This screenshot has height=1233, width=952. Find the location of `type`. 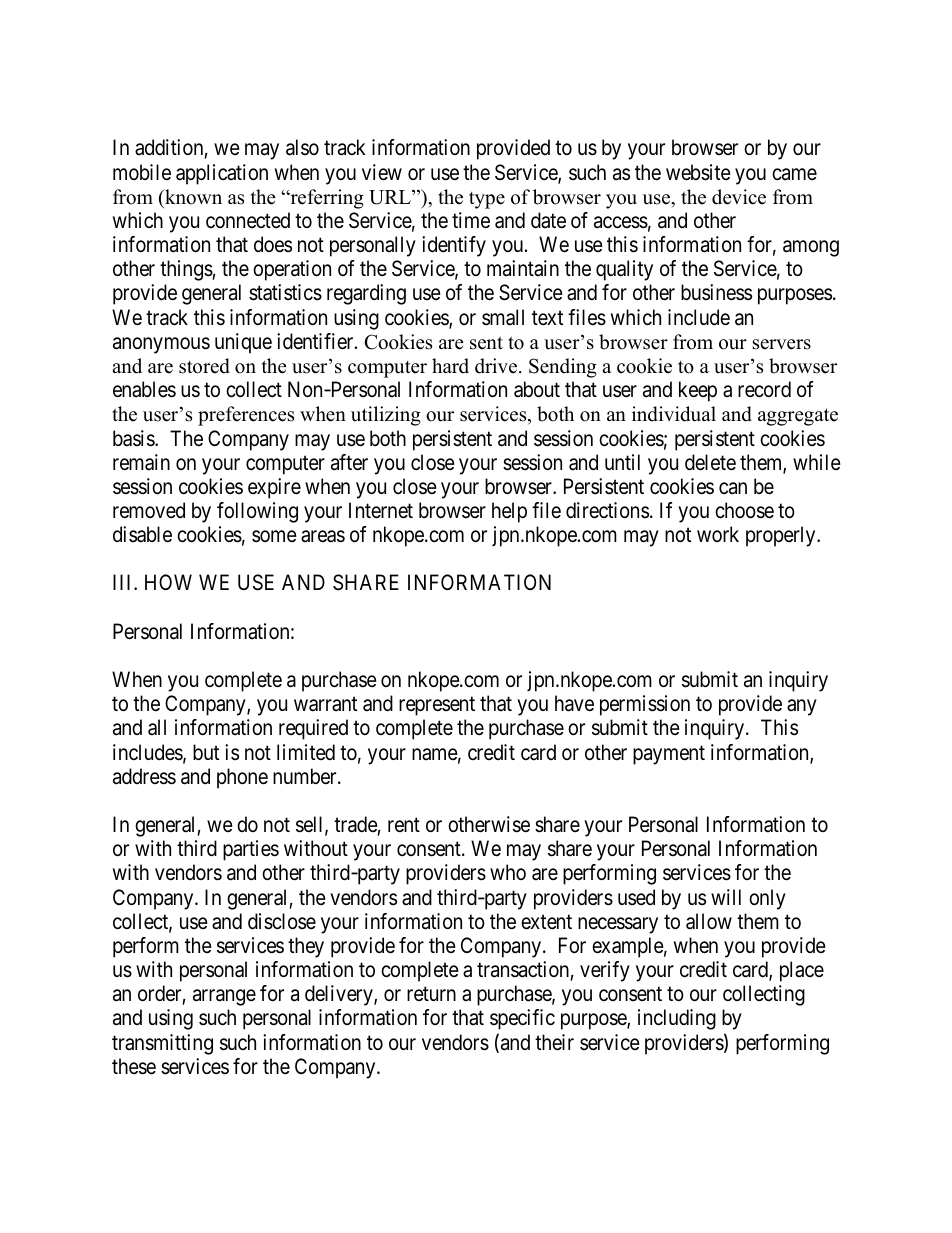

type is located at coordinates (487, 200).
